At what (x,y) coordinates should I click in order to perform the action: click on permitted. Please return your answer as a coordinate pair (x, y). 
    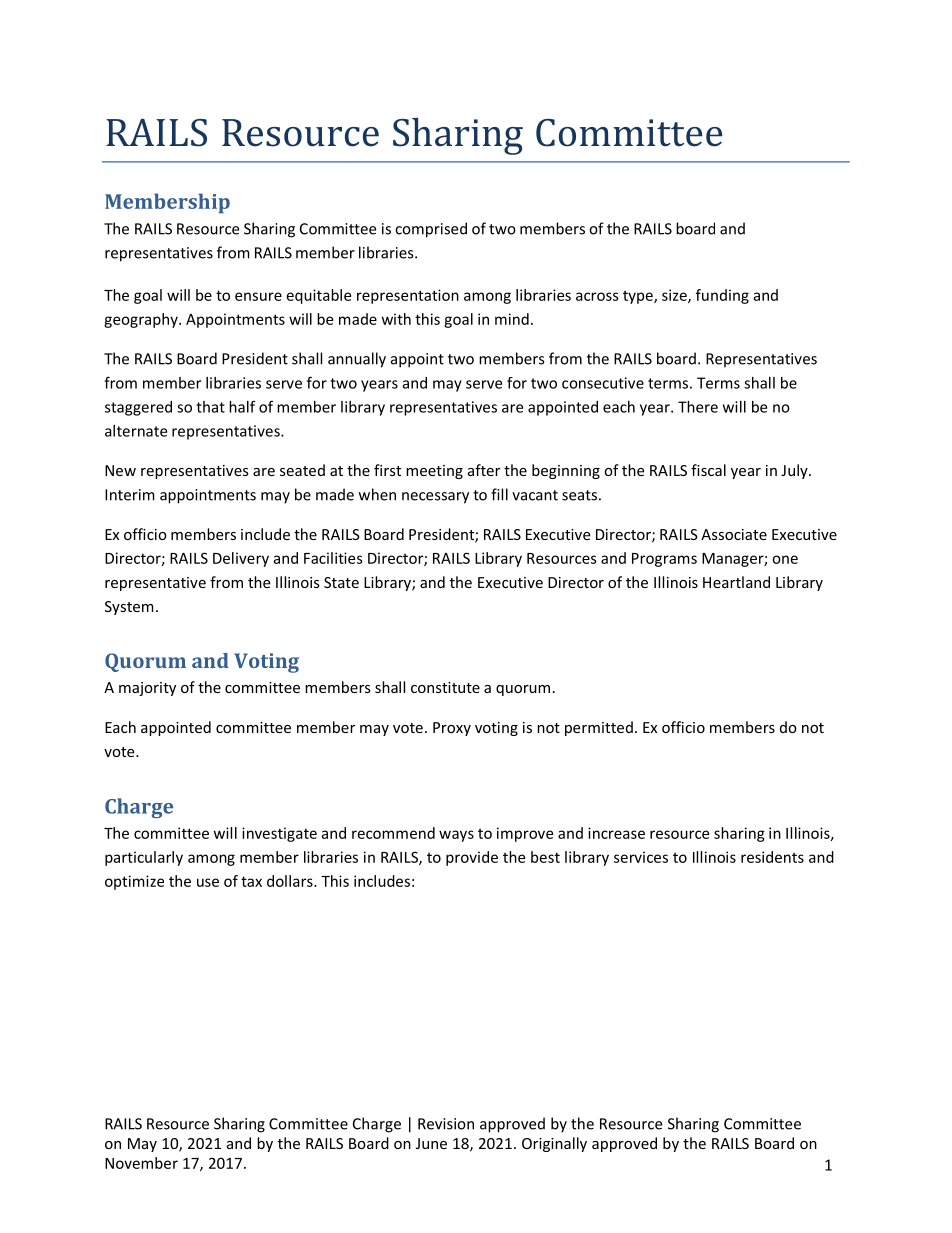
    Looking at the image, I should click on (599, 728).
